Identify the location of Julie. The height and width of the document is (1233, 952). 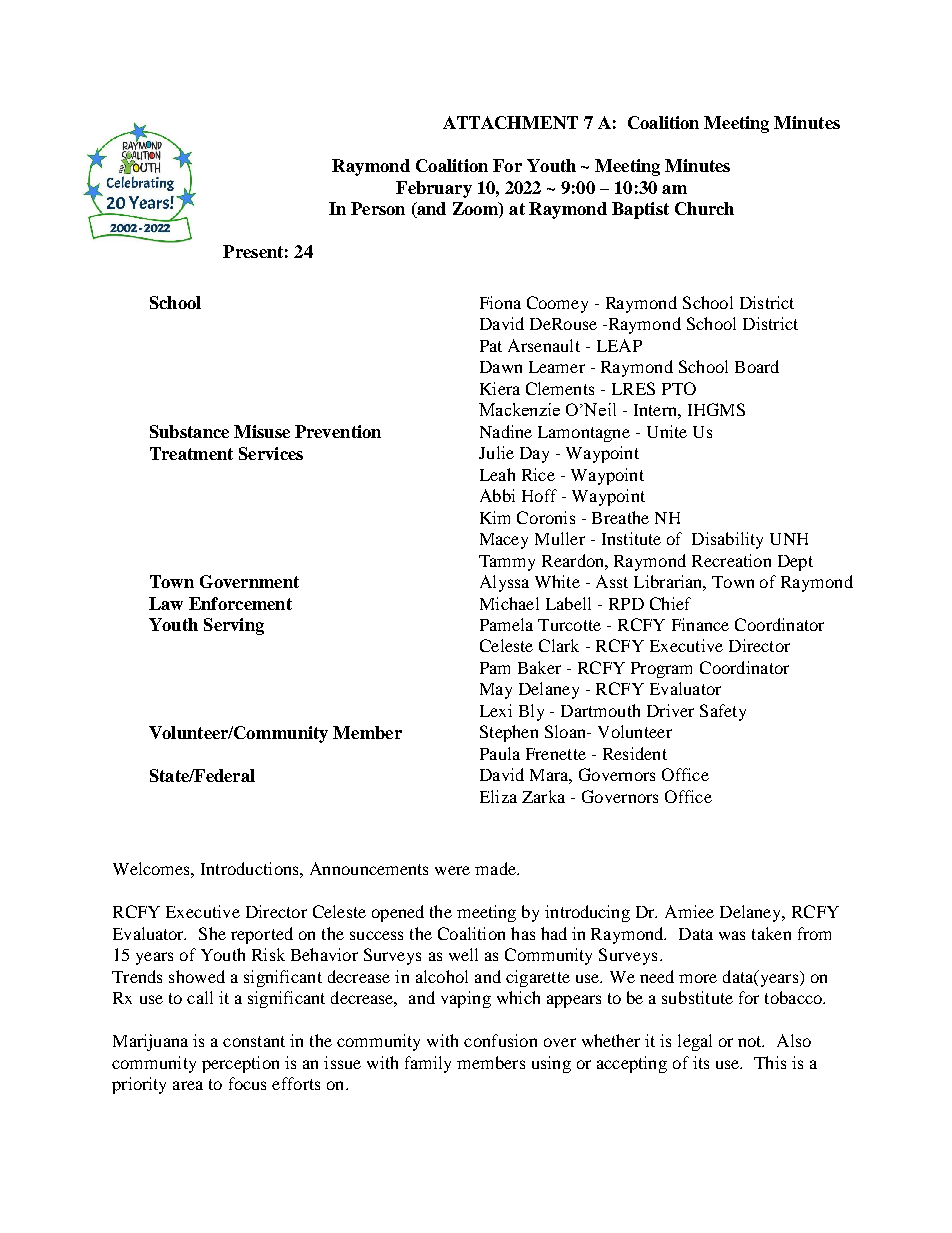
(496, 452).
